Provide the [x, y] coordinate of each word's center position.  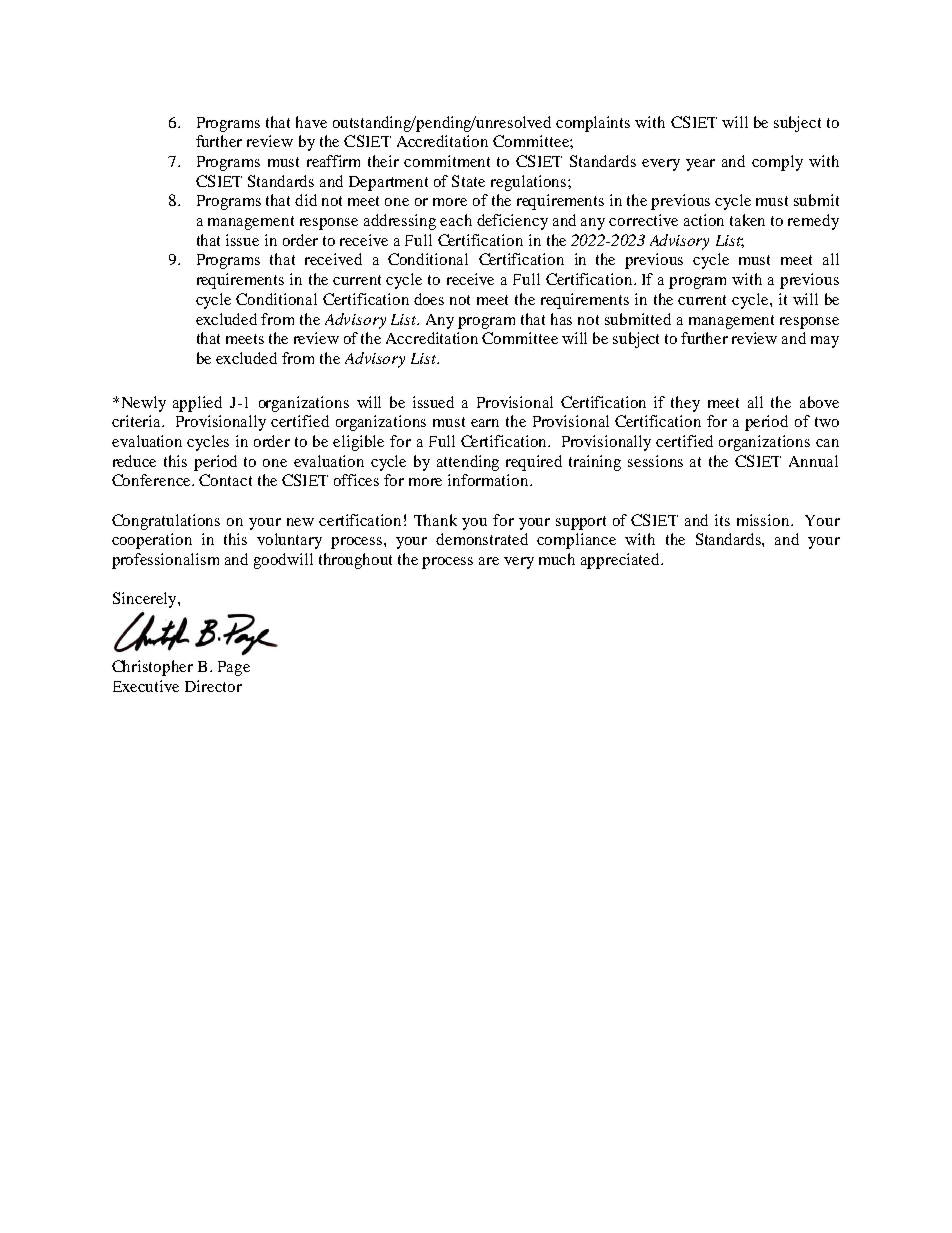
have [311, 122]
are [489, 561]
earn [485, 423]
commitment [447, 161]
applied [197, 404]
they [685, 404]
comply [777, 163]
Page [234, 668]
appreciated [621, 561]
